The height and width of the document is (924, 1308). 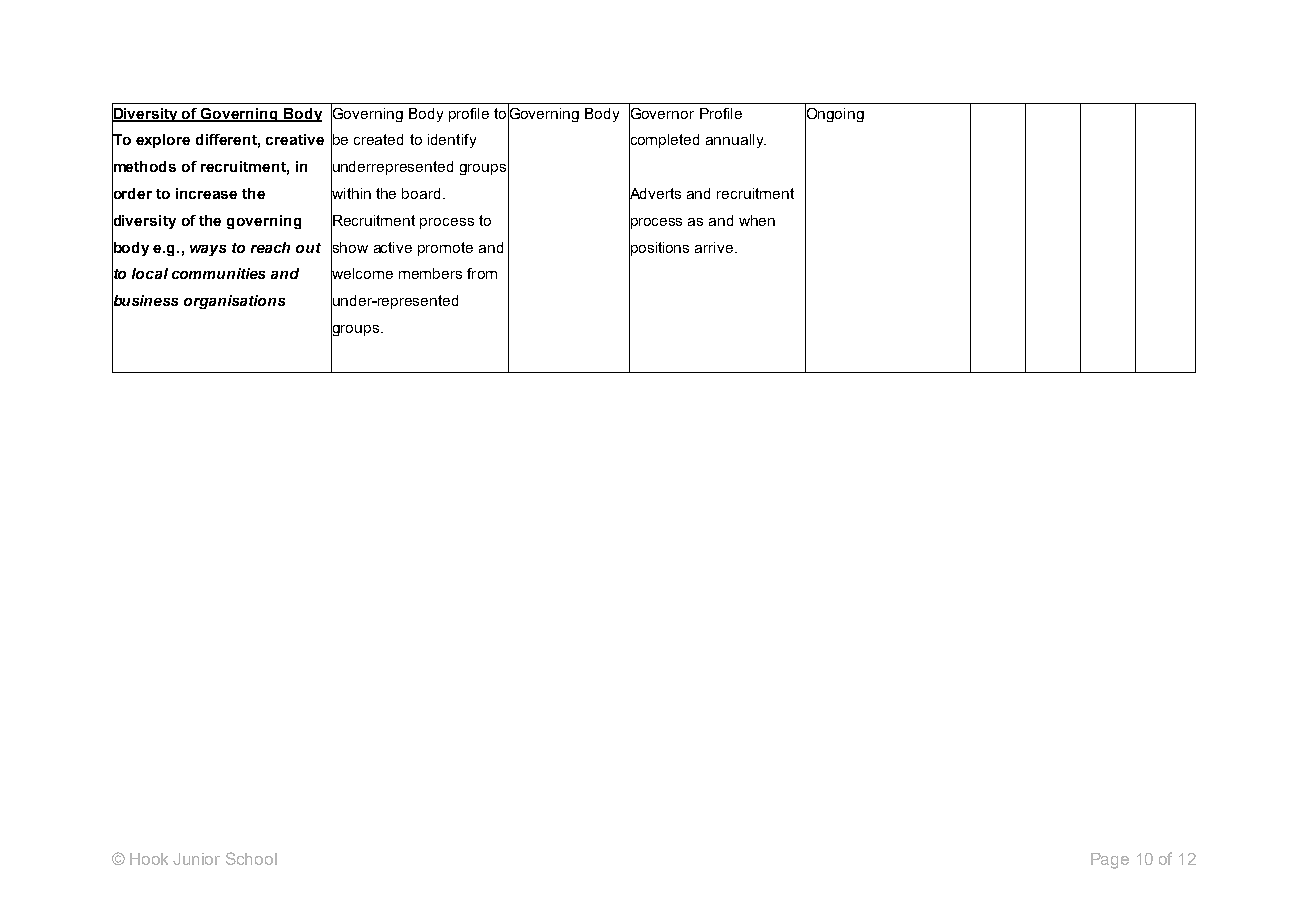 What do you see at coordinates (430, 273) in the document?
I see `members` at bounding box center [430, 273].
